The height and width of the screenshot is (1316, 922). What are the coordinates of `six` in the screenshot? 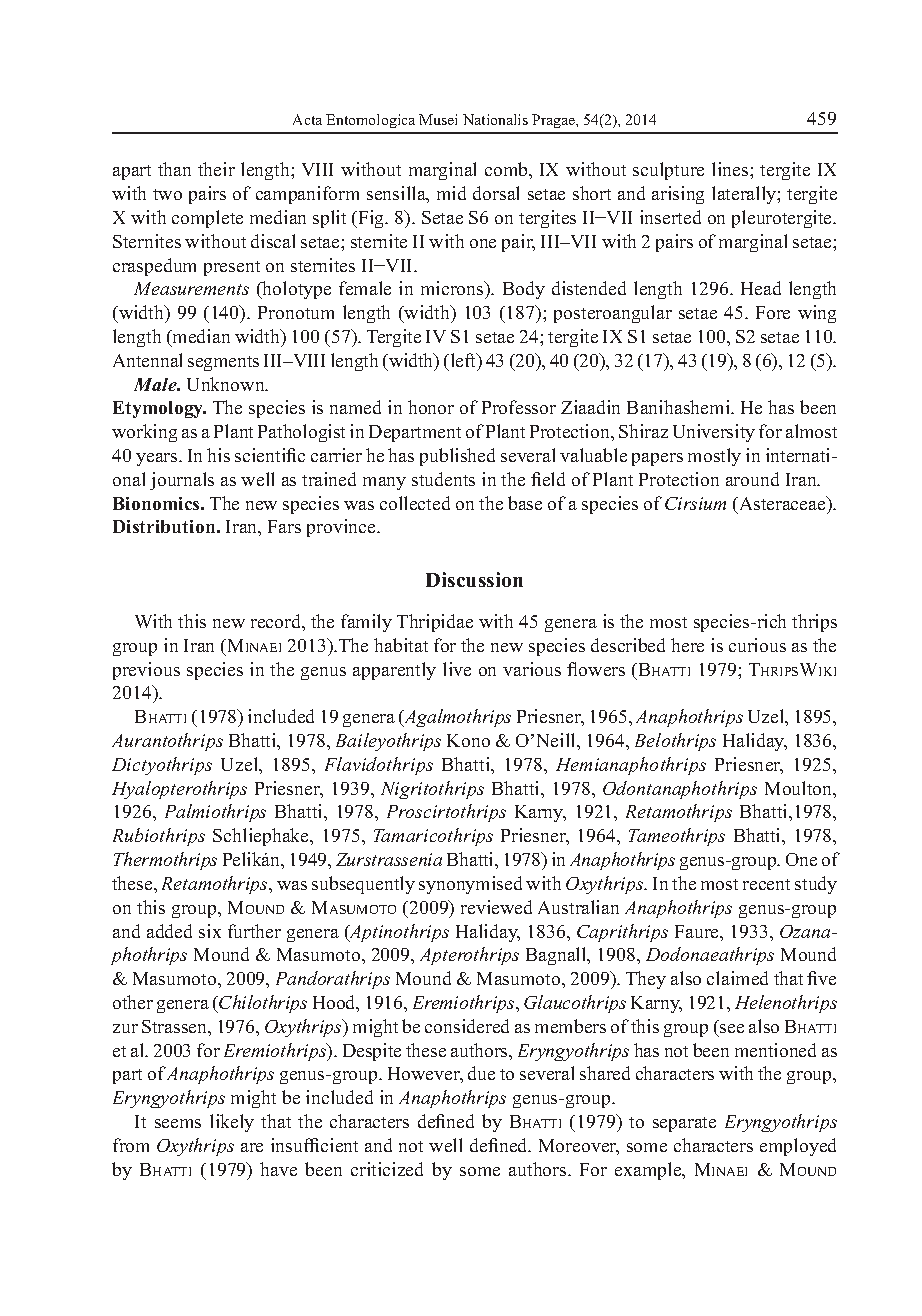 It's located at (210, 931).
